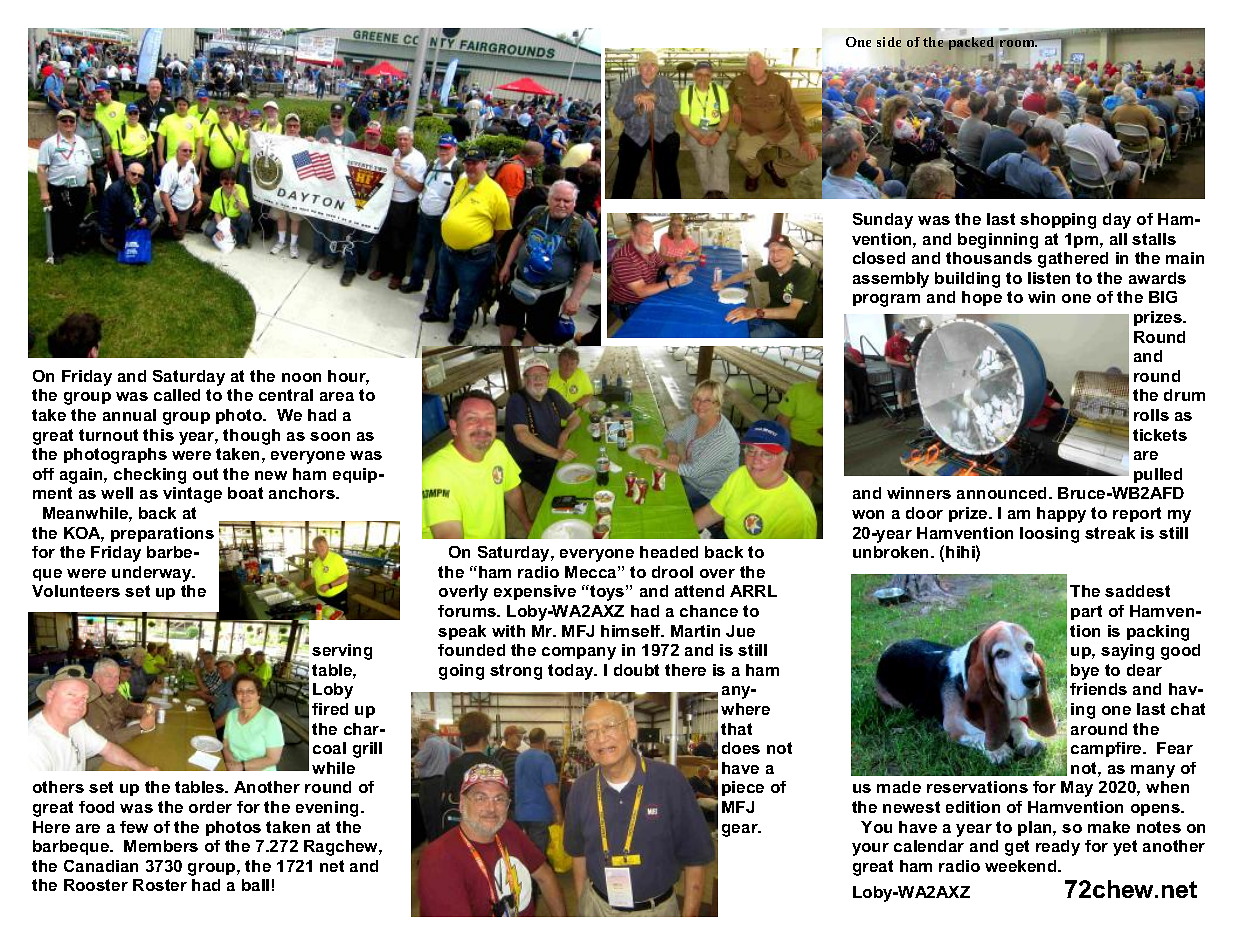  Describe the element at coordinates (669, 552) in the screenshot. I see `headed` at that location.
